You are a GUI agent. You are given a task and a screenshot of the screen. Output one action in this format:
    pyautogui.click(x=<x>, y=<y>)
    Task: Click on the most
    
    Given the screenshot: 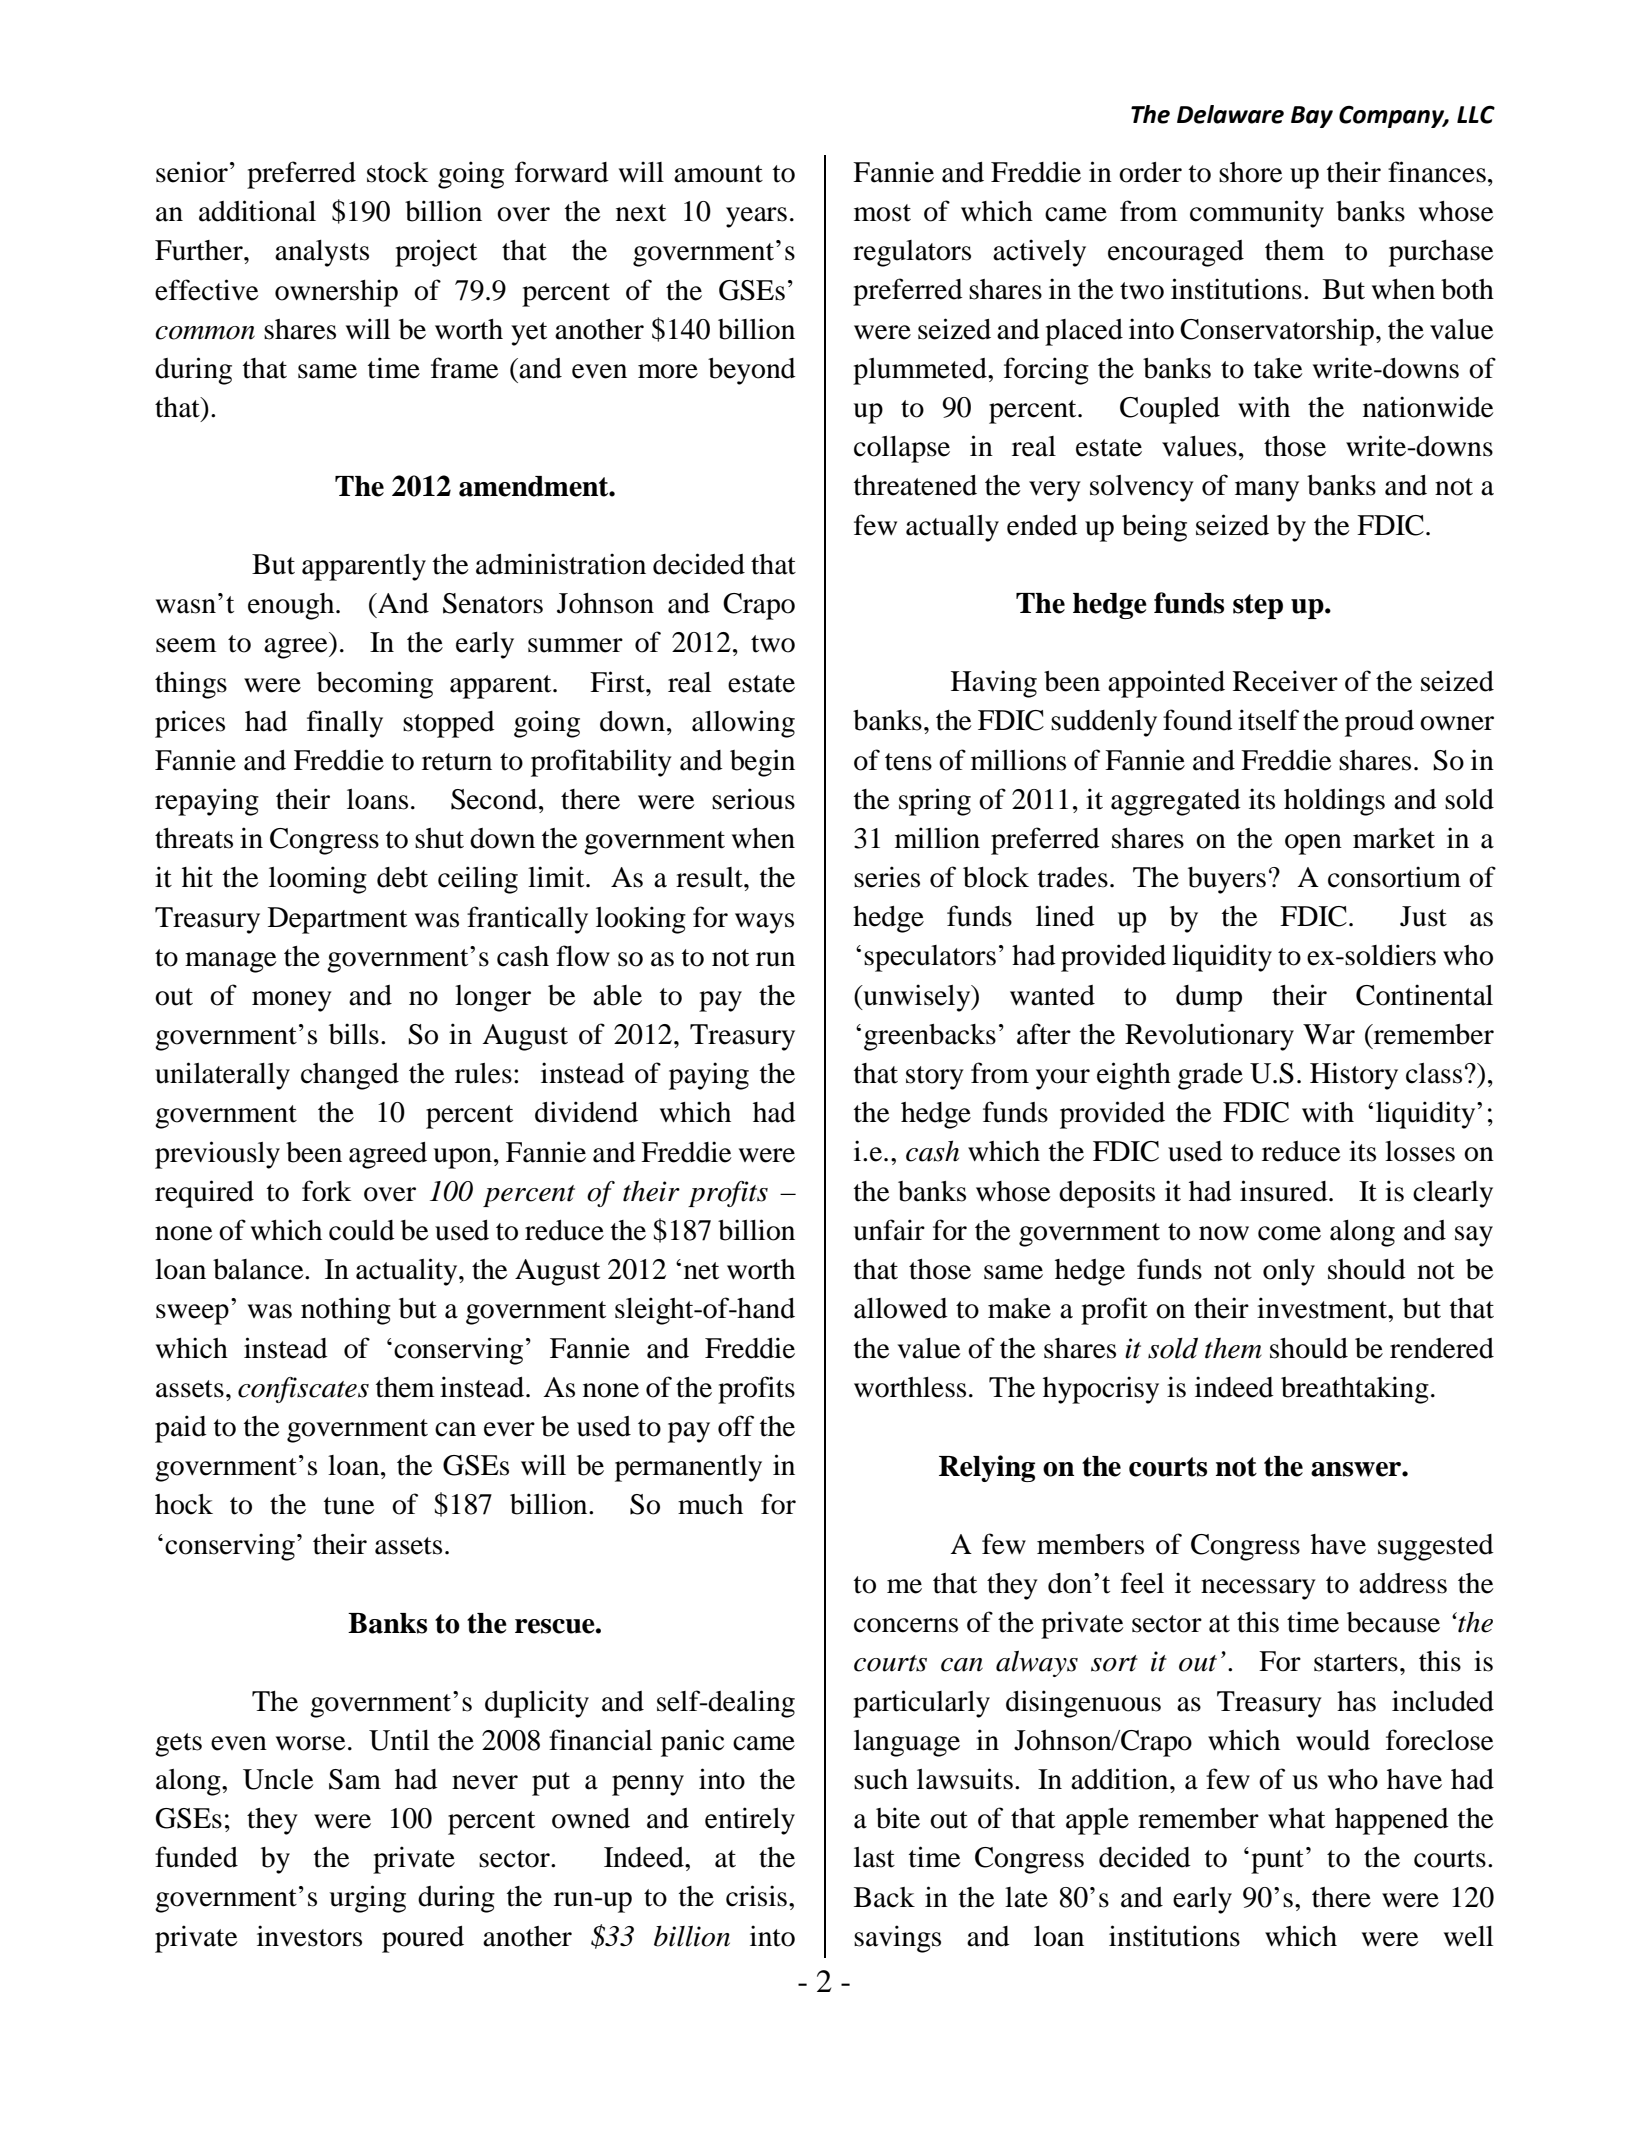 What is the action you would take?
    pyautogui.click(x=882, y=213)
